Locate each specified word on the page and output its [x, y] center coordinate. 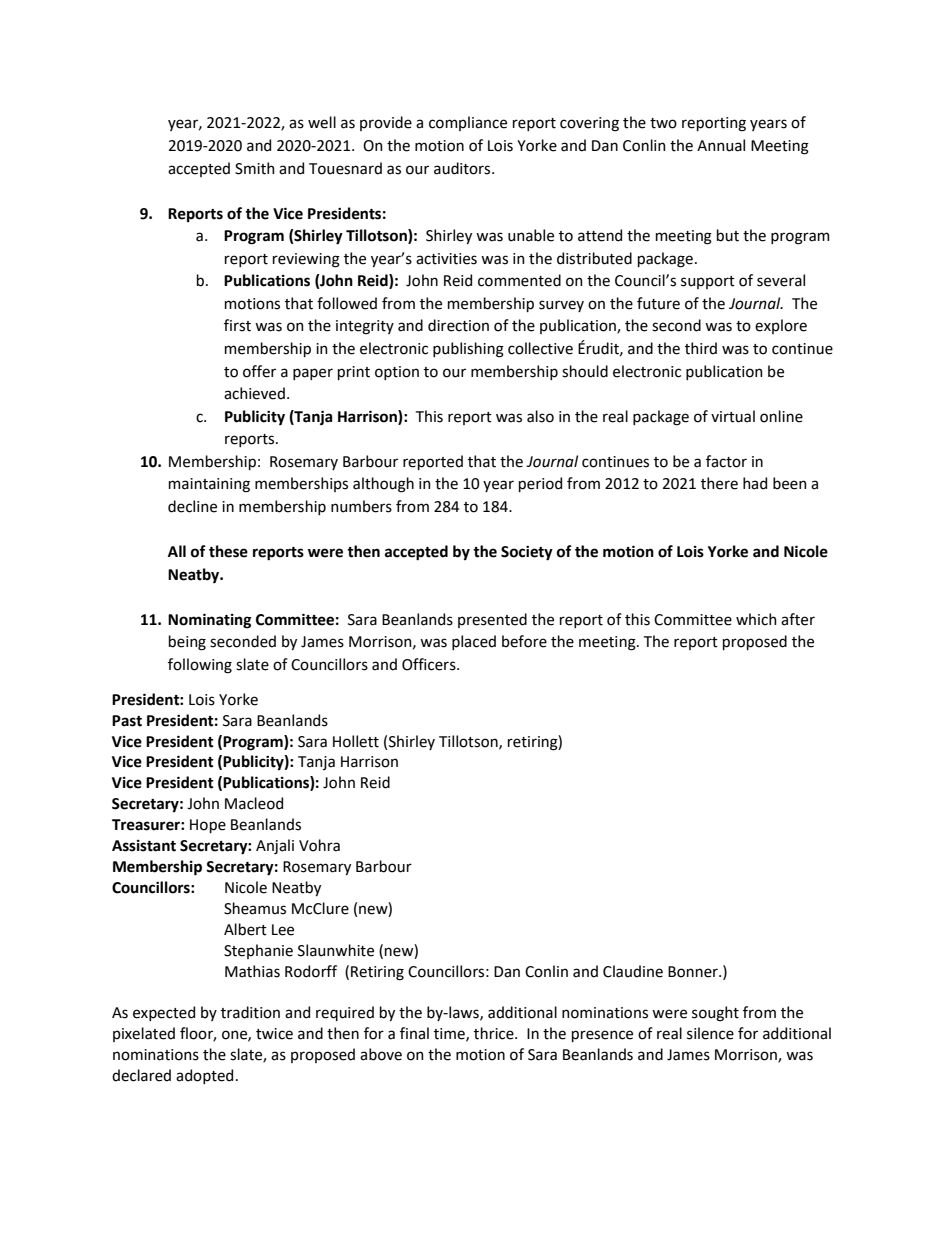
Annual [721, 145]
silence [710, 1033]
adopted [204, 1076]
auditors [463, 168]
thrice [495, 1033]
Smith [255, 168]
